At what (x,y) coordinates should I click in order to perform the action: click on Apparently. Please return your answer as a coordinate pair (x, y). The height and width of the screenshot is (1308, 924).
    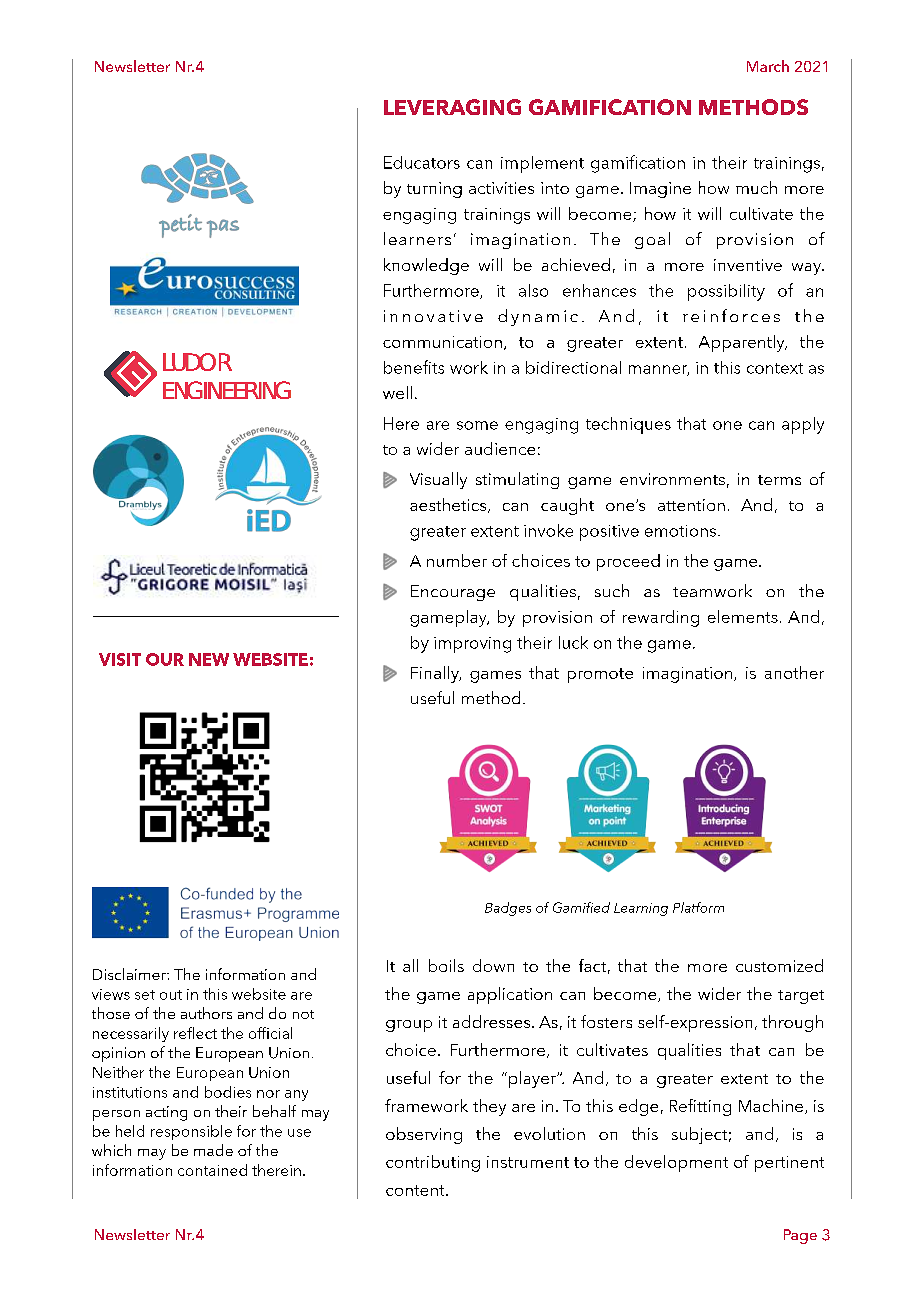
    Looking at the image, I should click on (743, 343).
